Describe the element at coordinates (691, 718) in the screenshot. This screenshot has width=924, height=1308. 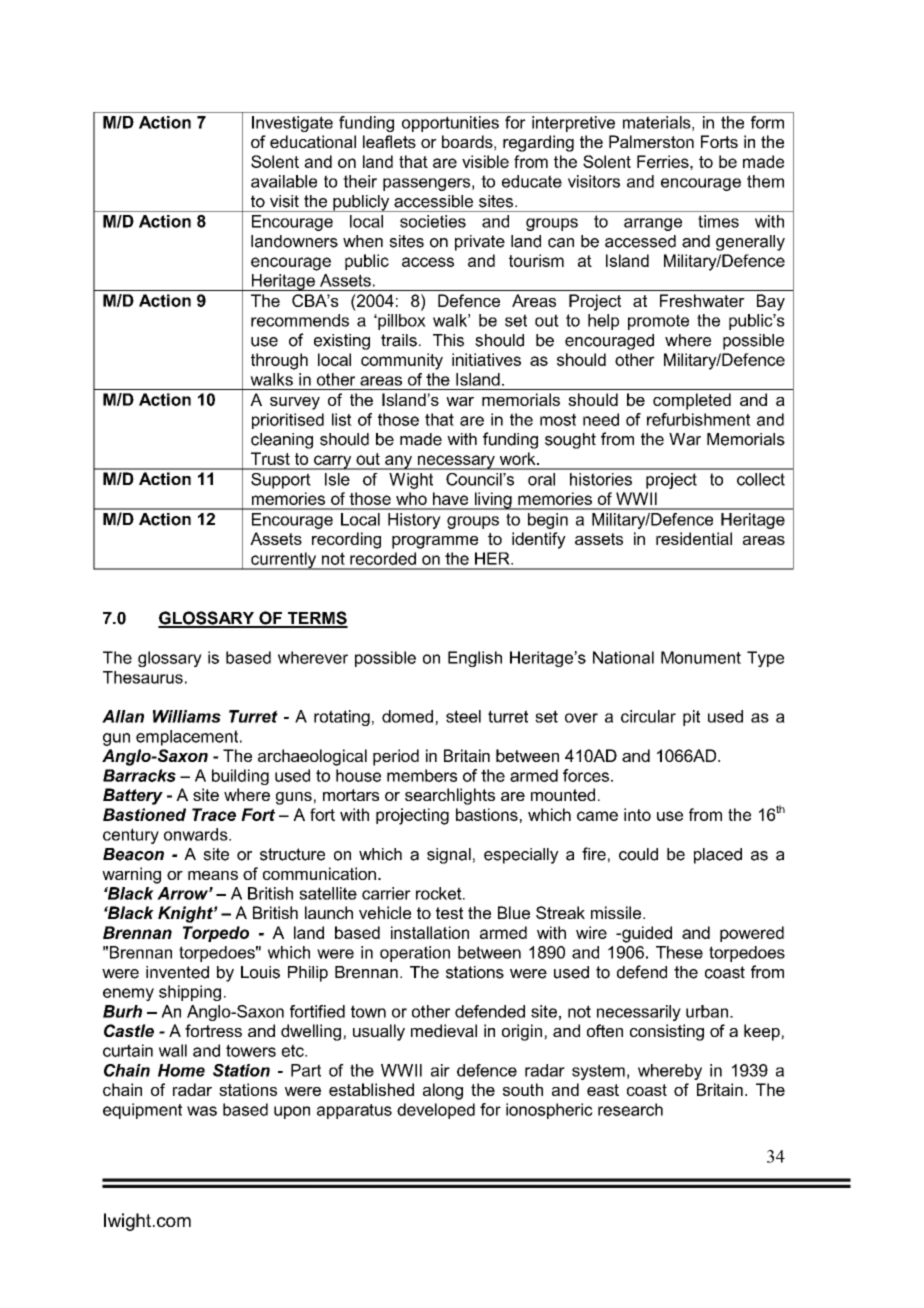
I see `pit` at that location.
